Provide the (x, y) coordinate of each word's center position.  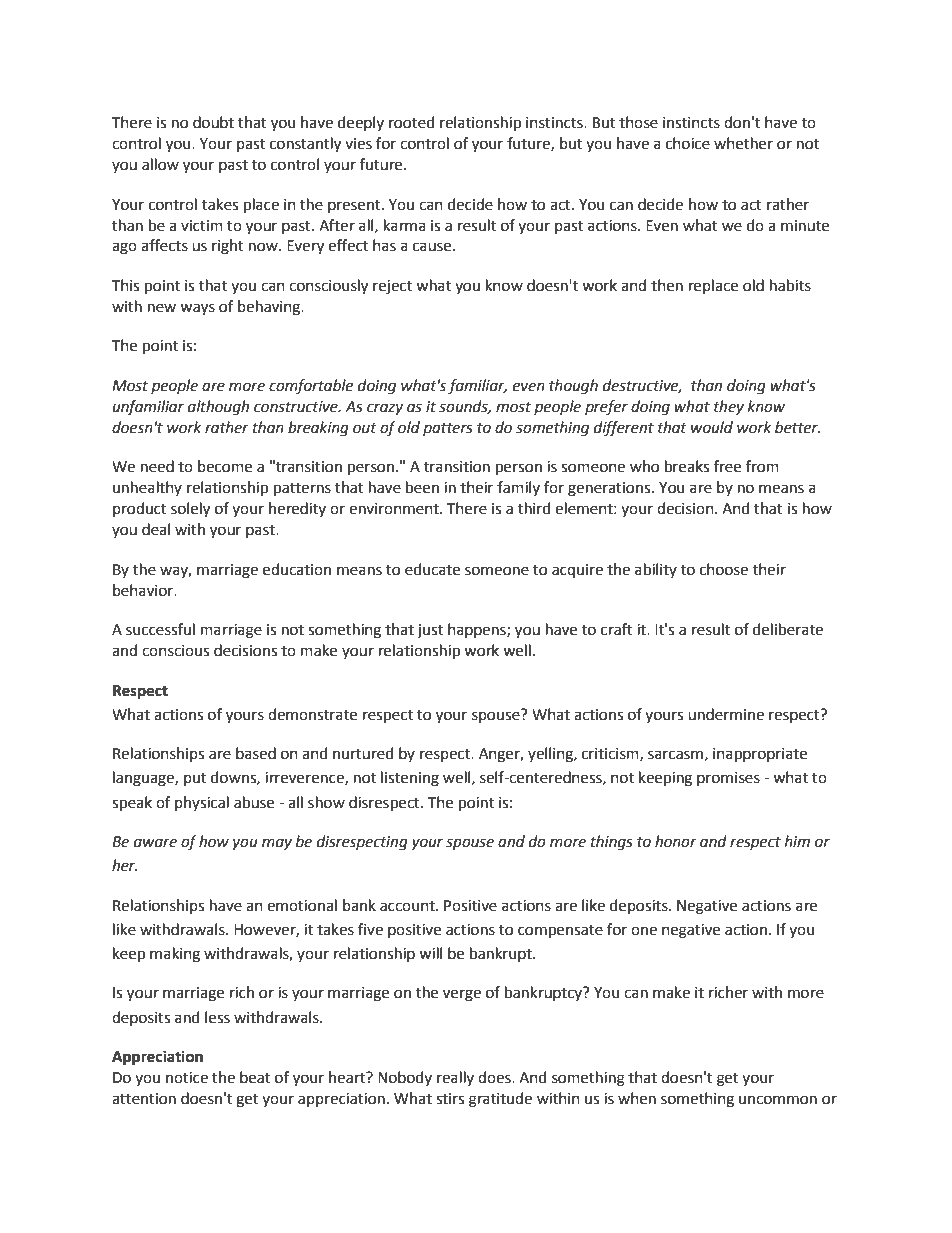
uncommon (778, 1100)
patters (448, 429)
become (225, 466)
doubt (213, 122)
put (195, 779)
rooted (412, 122)
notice (187, 1078)
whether (743, 143)
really (455, 1078)
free (727, 466)
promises (728, 779)
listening (410, 779)
